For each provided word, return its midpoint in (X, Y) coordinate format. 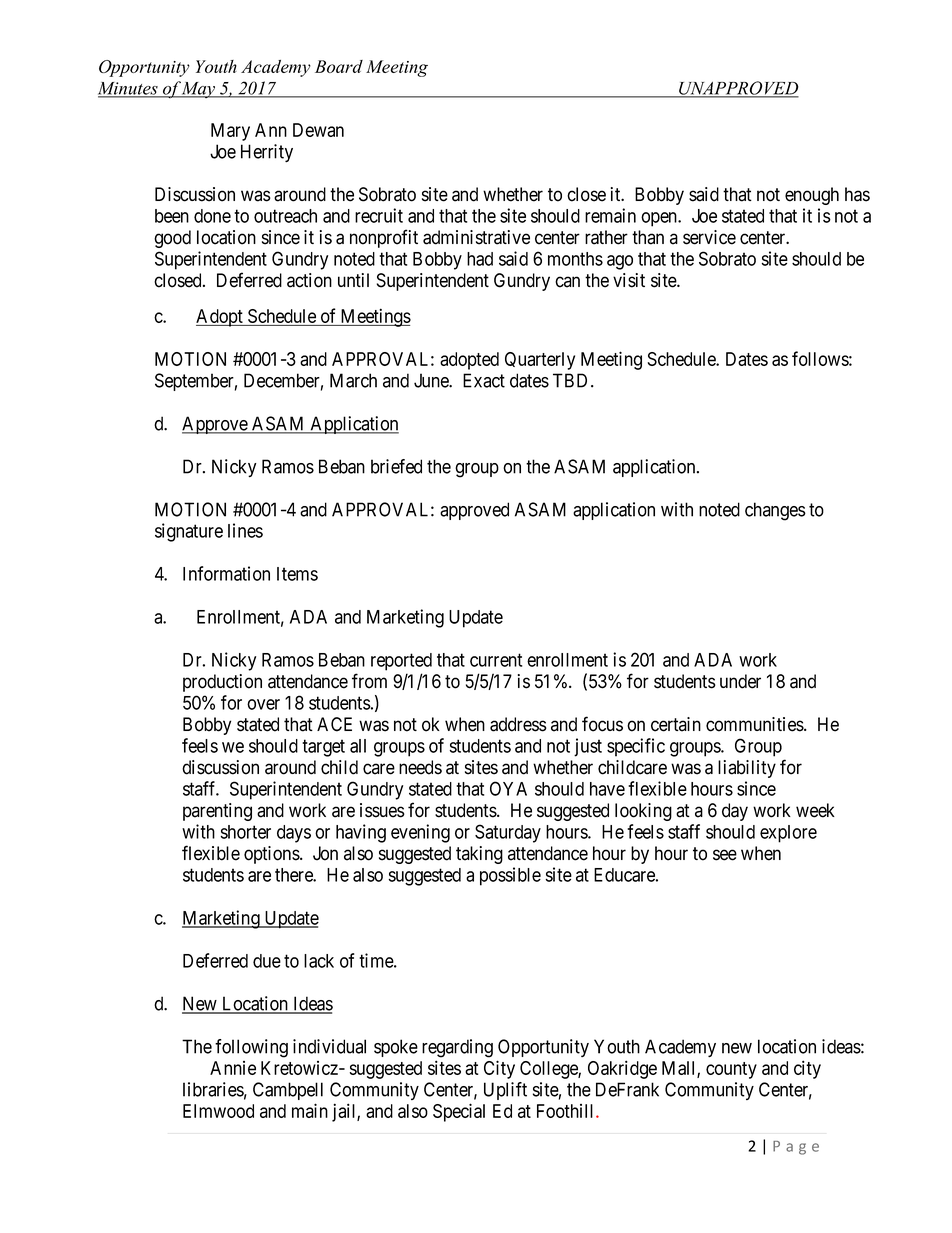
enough (812, 196)
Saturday (508, 833)
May (199, 90)
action (309, 280)
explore (788, 834)
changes (775, 511)
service (709, 237)
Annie (233, 1068)
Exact (484, 380)
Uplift (505, 1091)
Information (226, 573)
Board (339, 66)
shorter (246, 832)
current (496, 660)
